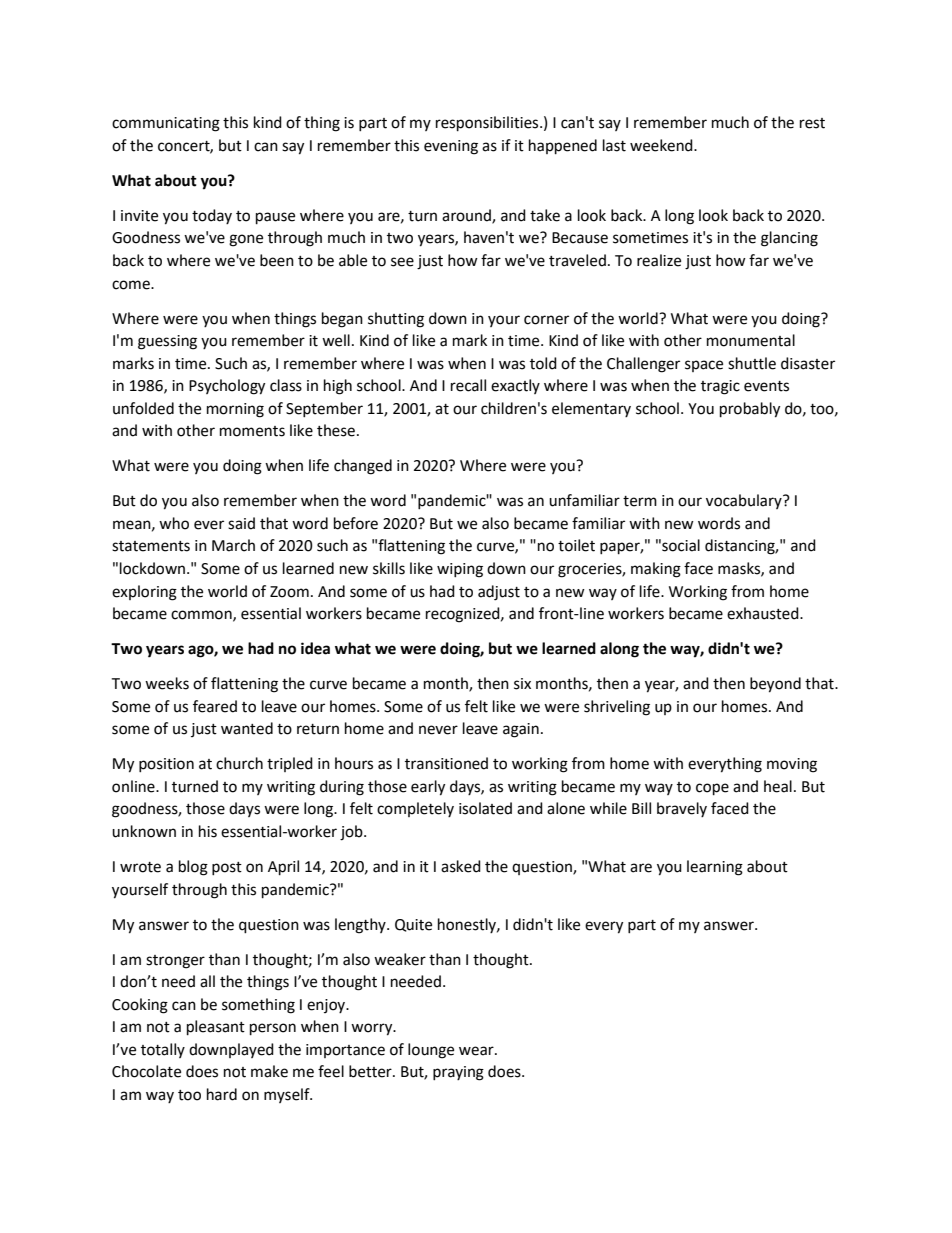  What do you see at coordinates (239, 763) in the image?
I see `church` at bounding box center [239, 763].
